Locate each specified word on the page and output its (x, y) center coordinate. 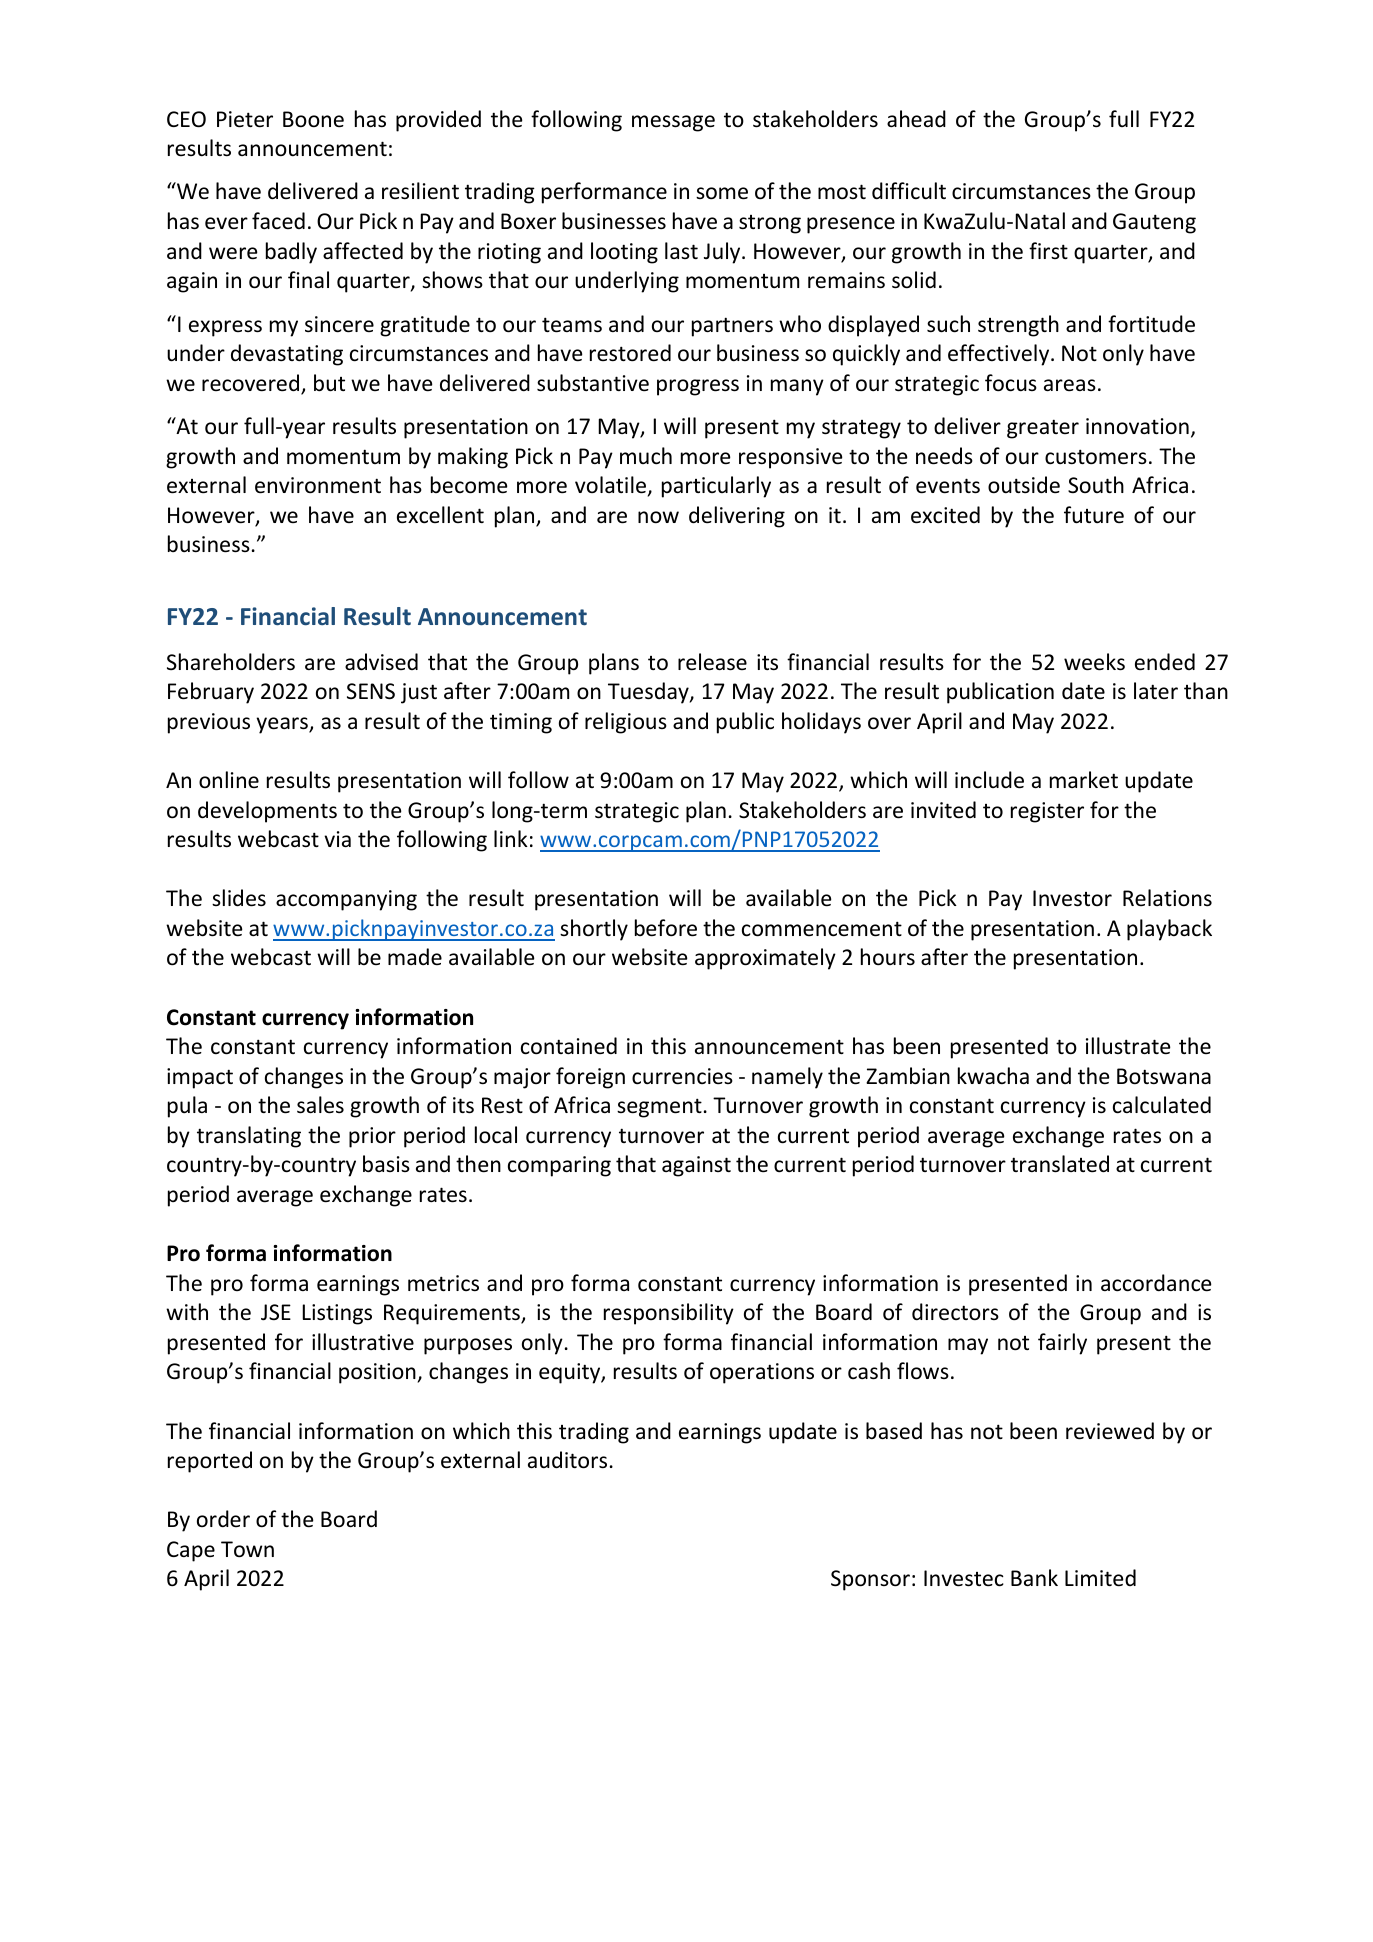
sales (320, 1105)
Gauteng (1154, 223)
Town (247, 1549)
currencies (682, 1076)
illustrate (1128, 1046)
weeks (1094, 662)
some (722, 193)
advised (381, 662)
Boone (313, 119)
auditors (567, 1460)
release (712, 662)
